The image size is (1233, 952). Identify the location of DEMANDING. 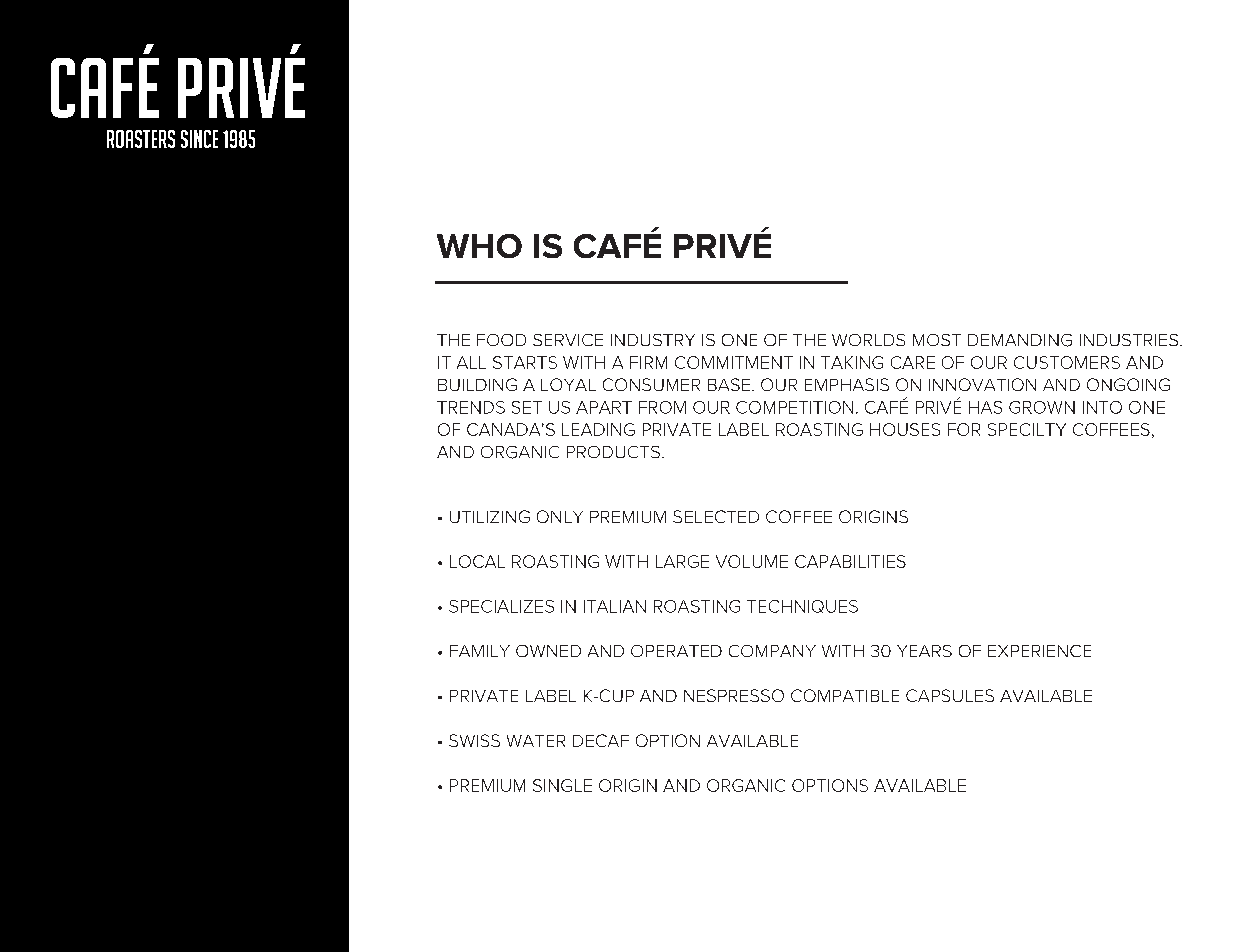
(1020, 340).
